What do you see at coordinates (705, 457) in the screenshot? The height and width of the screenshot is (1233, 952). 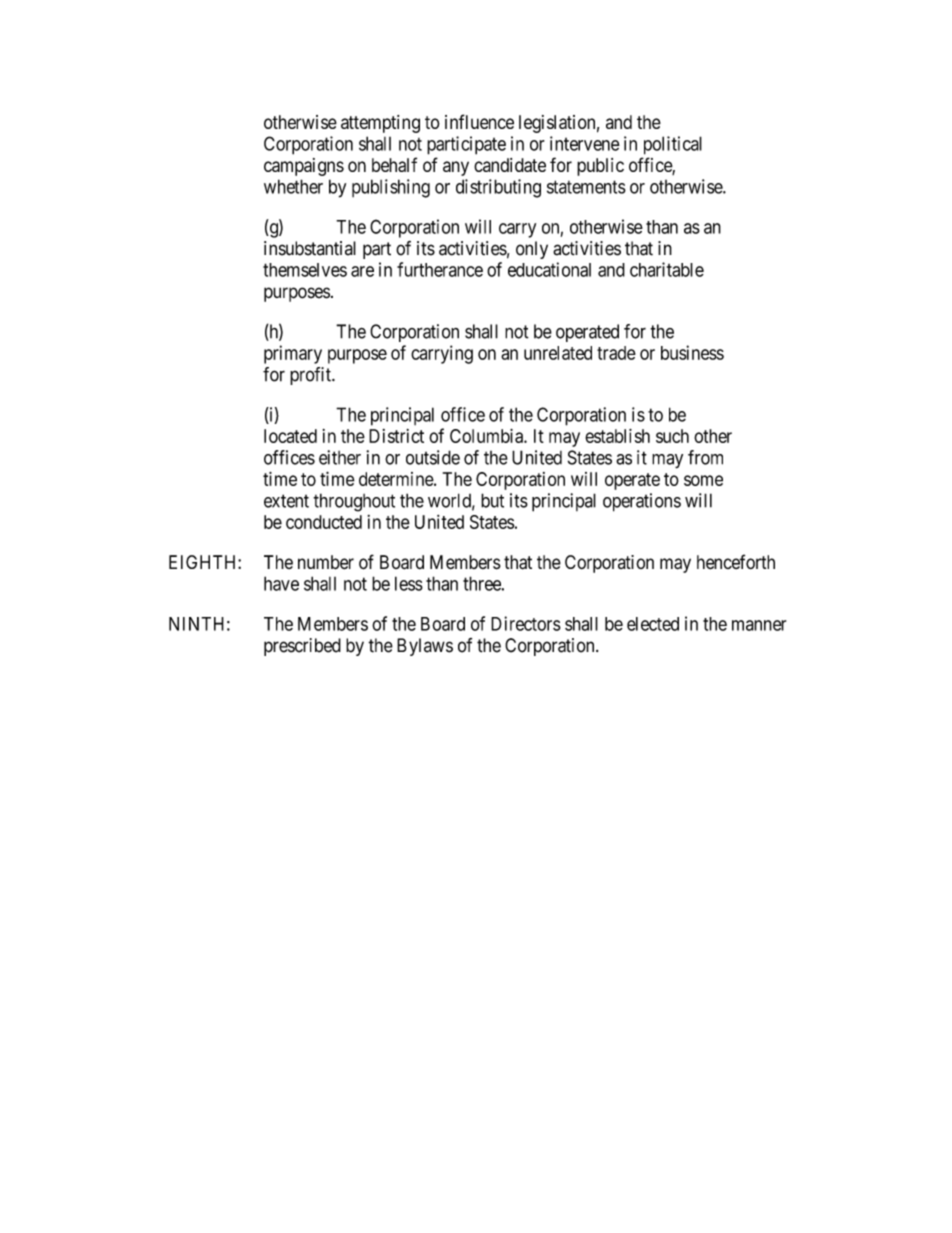 I see `from` at bounding box center [705, 457].
